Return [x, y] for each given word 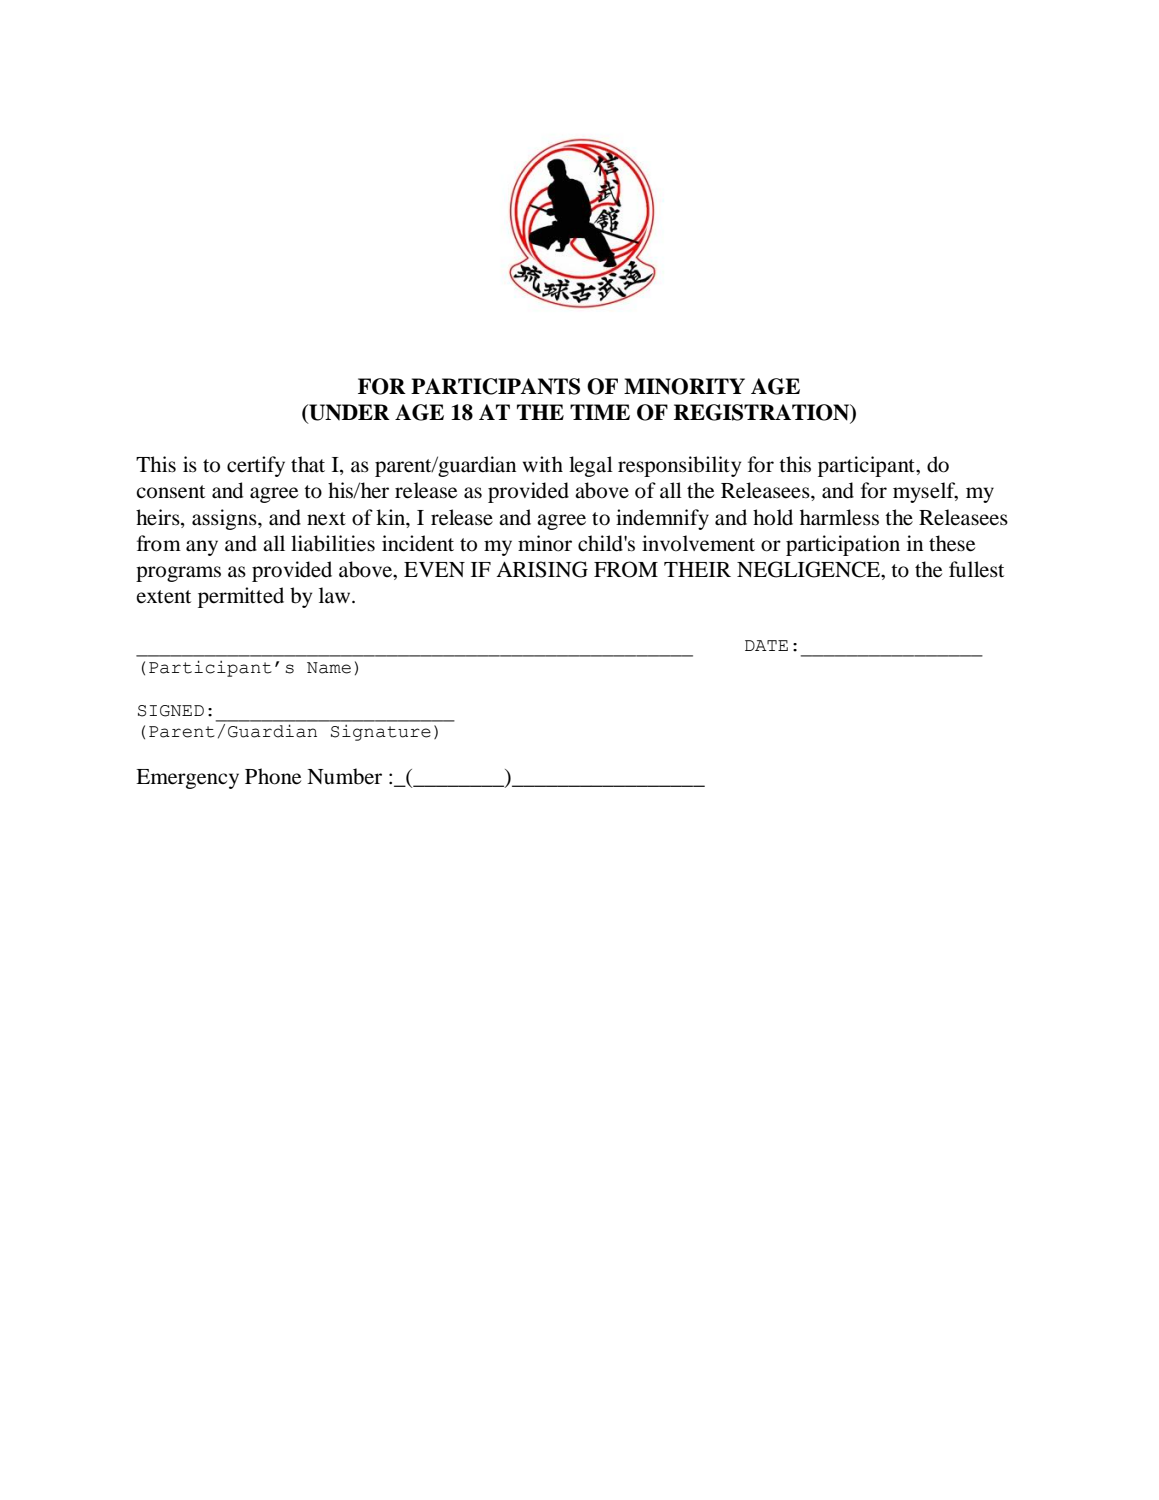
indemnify [662, 519]
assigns [225, 519]
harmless [839, 517]
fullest [976, 569]
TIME [600, 412]
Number [344, 776]
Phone [273, 776]
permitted [241, 597]
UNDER [348, 413]
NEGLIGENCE [810, 570]
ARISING [542, 569]
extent [163, 597]
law [336, 595]
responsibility [679, 466]
